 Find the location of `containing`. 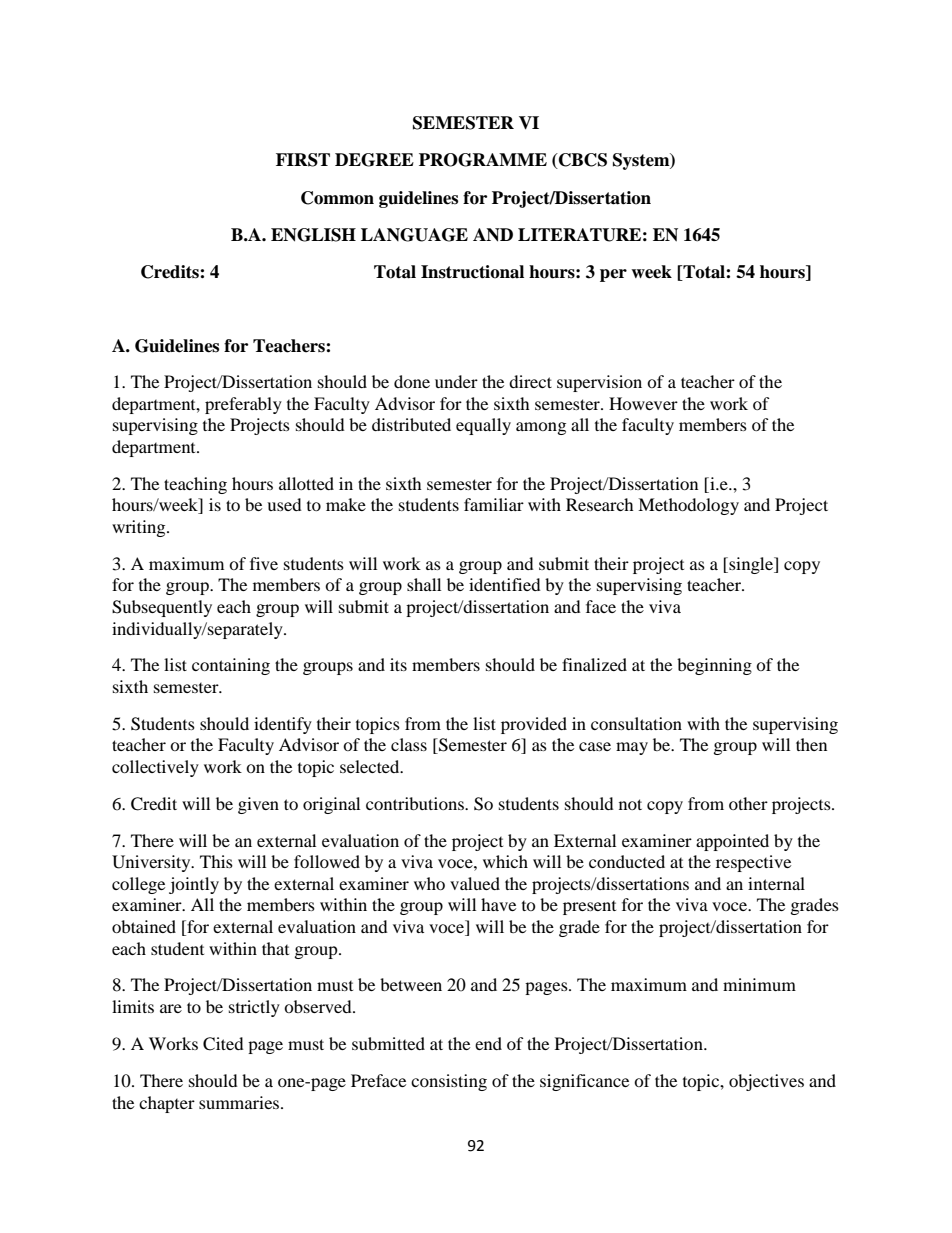

containing is located at coordinates (231, 666).
